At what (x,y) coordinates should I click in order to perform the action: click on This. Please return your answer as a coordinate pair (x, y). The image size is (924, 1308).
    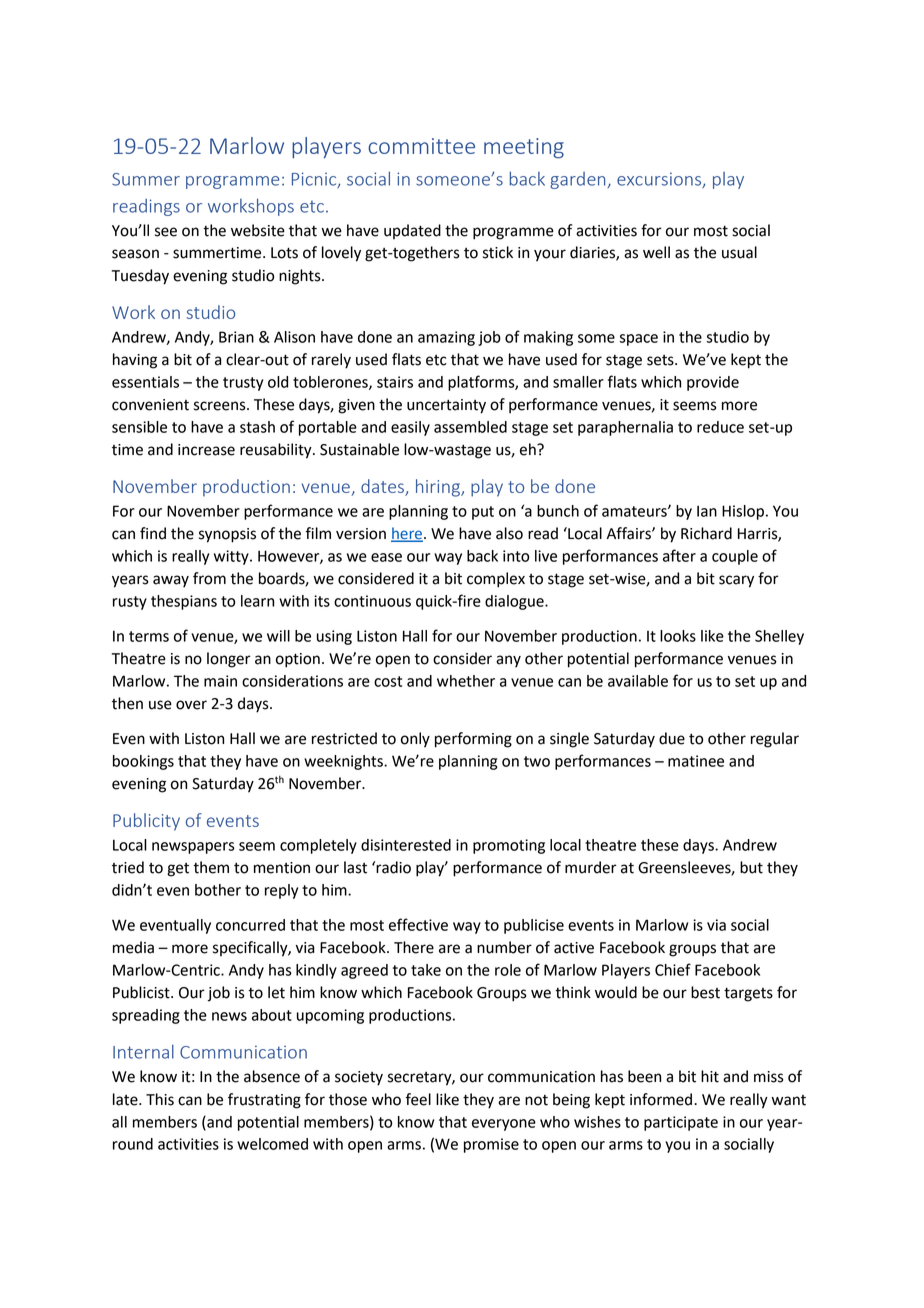
    Looking at the image, I should click on (160, 1099).
